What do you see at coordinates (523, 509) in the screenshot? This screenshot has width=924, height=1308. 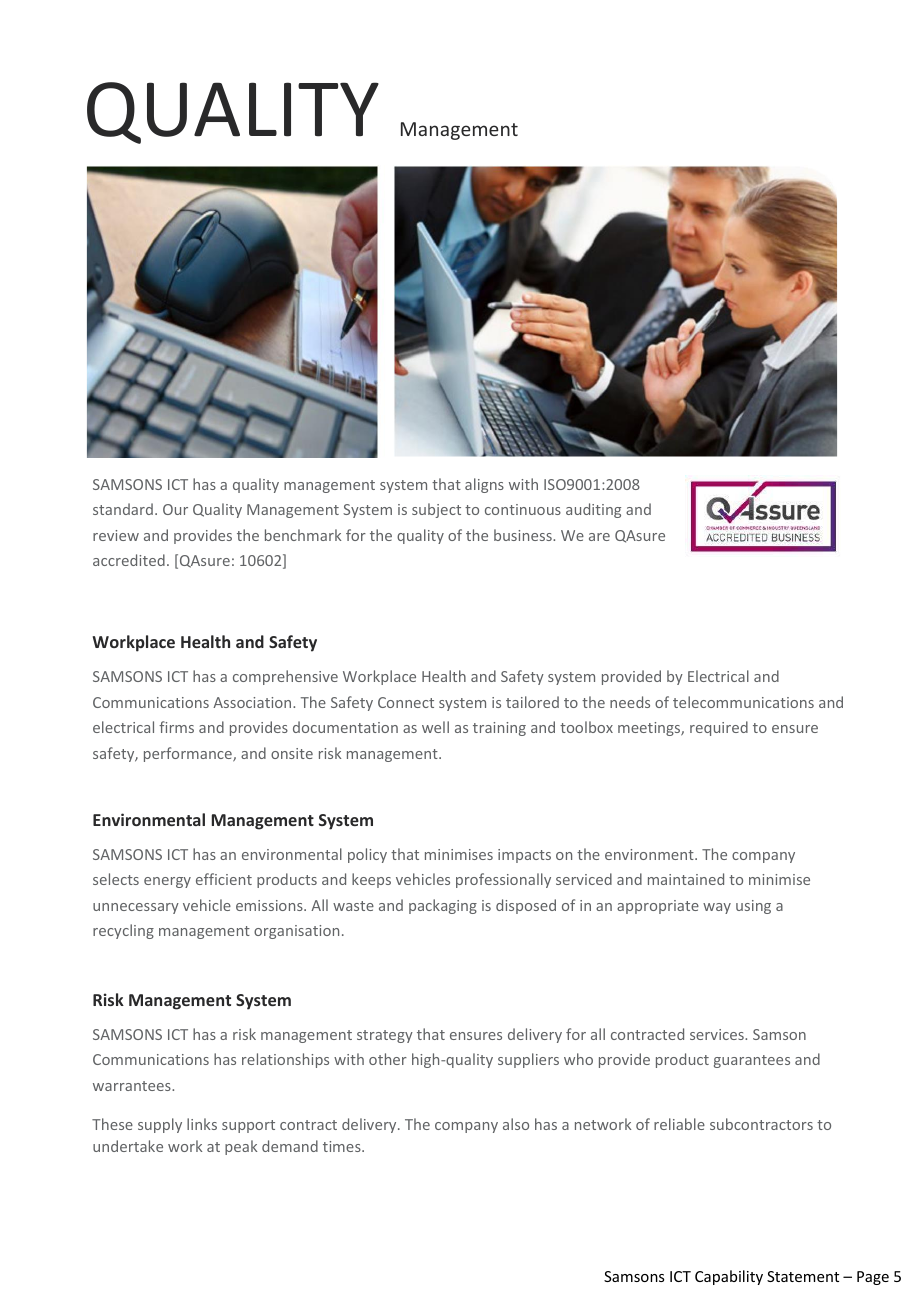 I see `continuous` at bounding box center [523, 509].
